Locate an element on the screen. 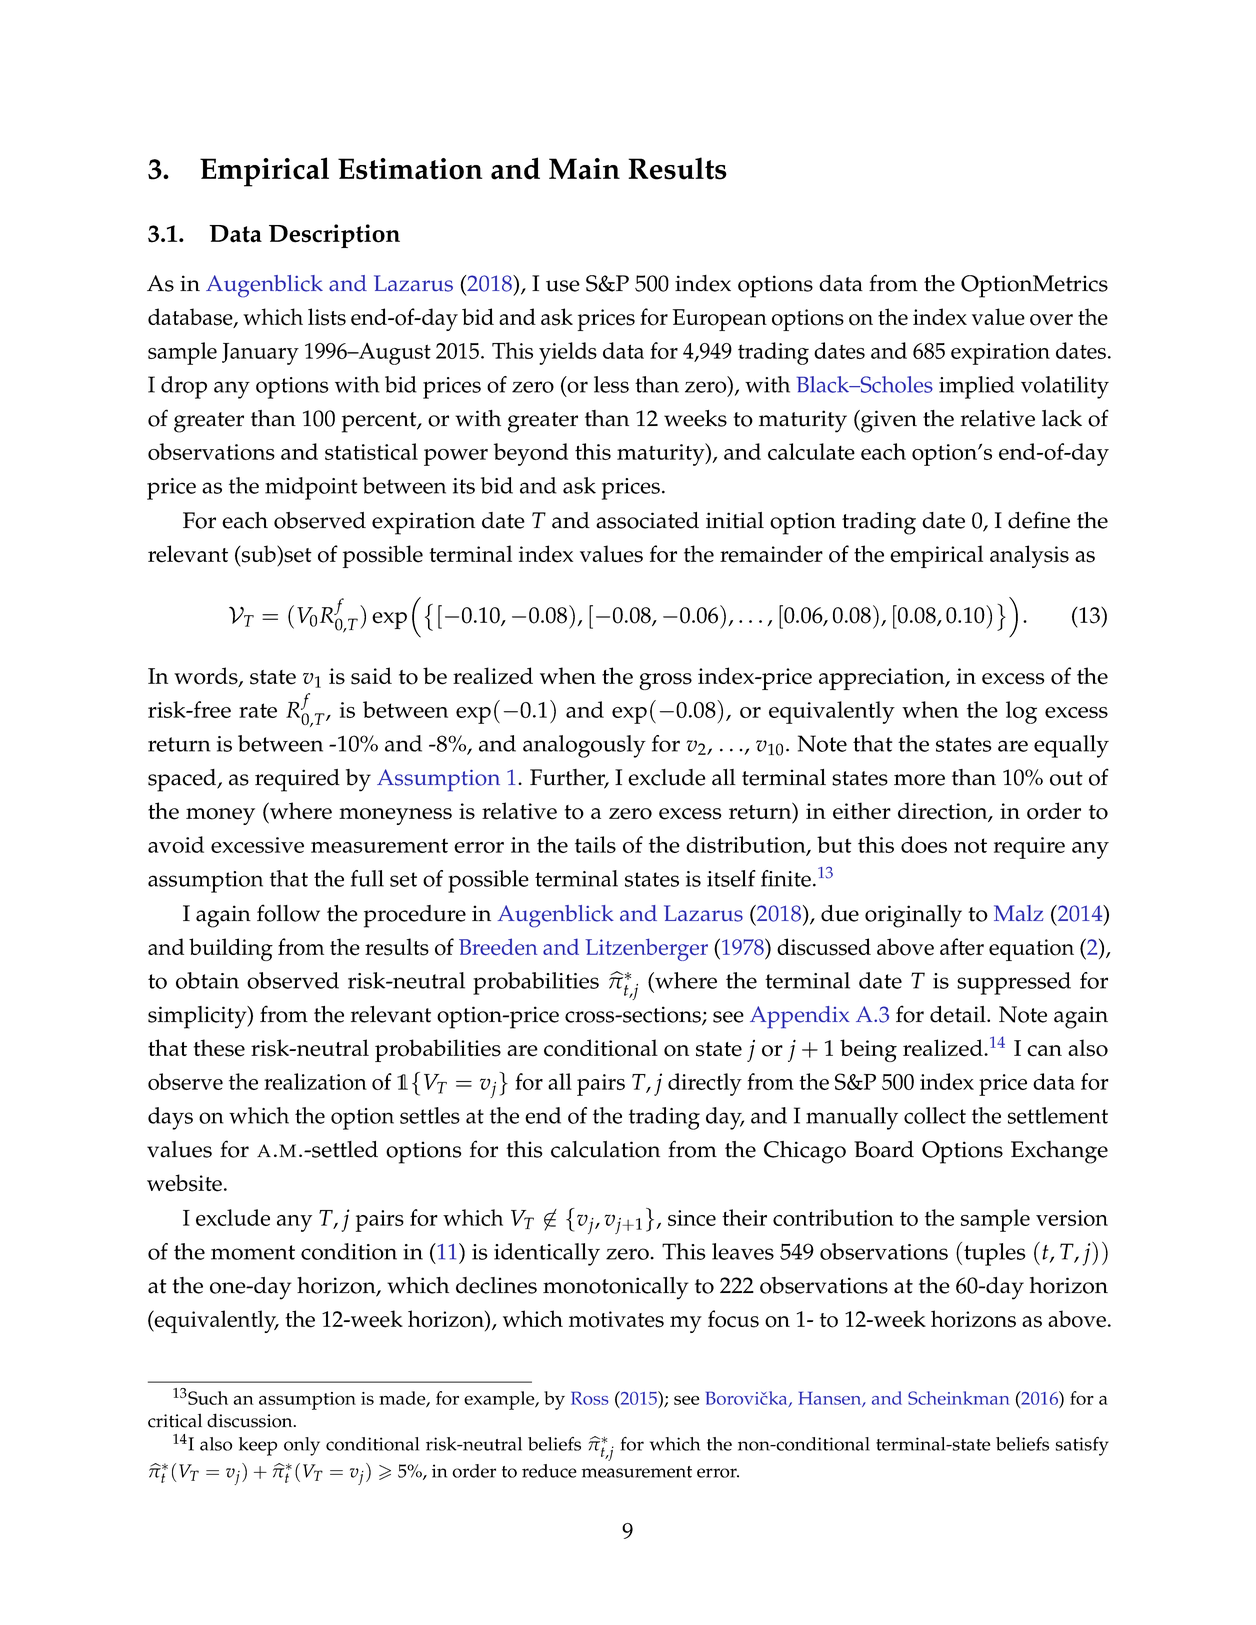 This screenshot has height=1625, width=1256. over is located at coordinates (1051, 320).
